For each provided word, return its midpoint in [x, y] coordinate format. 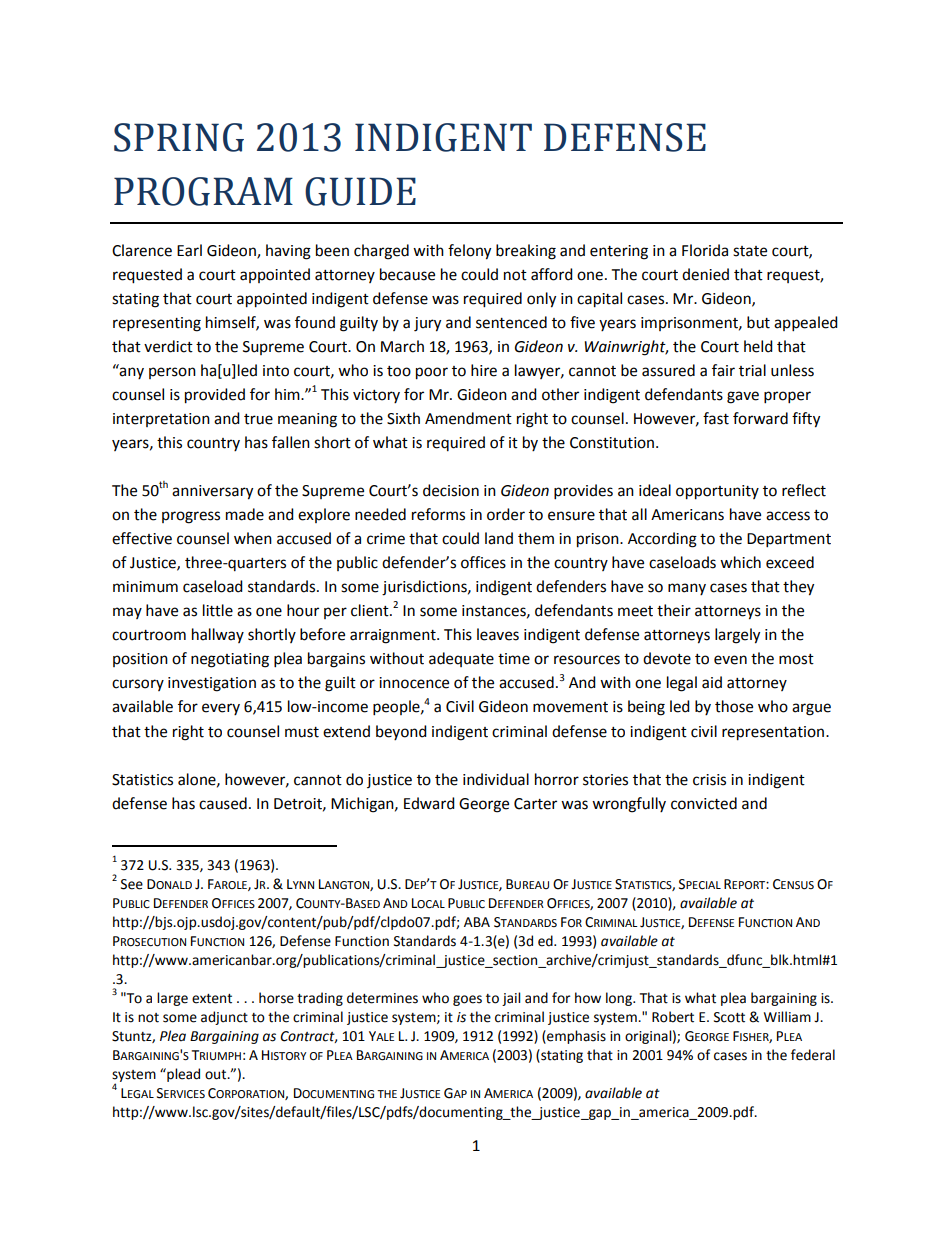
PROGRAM [203, 191]
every [221, 709]
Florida [705, 250]
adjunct [224, 1018]
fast [716, 418]
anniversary [212, 492]
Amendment [468, 418]
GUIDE [360, 191]
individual [496, 779]
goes [467, 1000]
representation [773, 733]
